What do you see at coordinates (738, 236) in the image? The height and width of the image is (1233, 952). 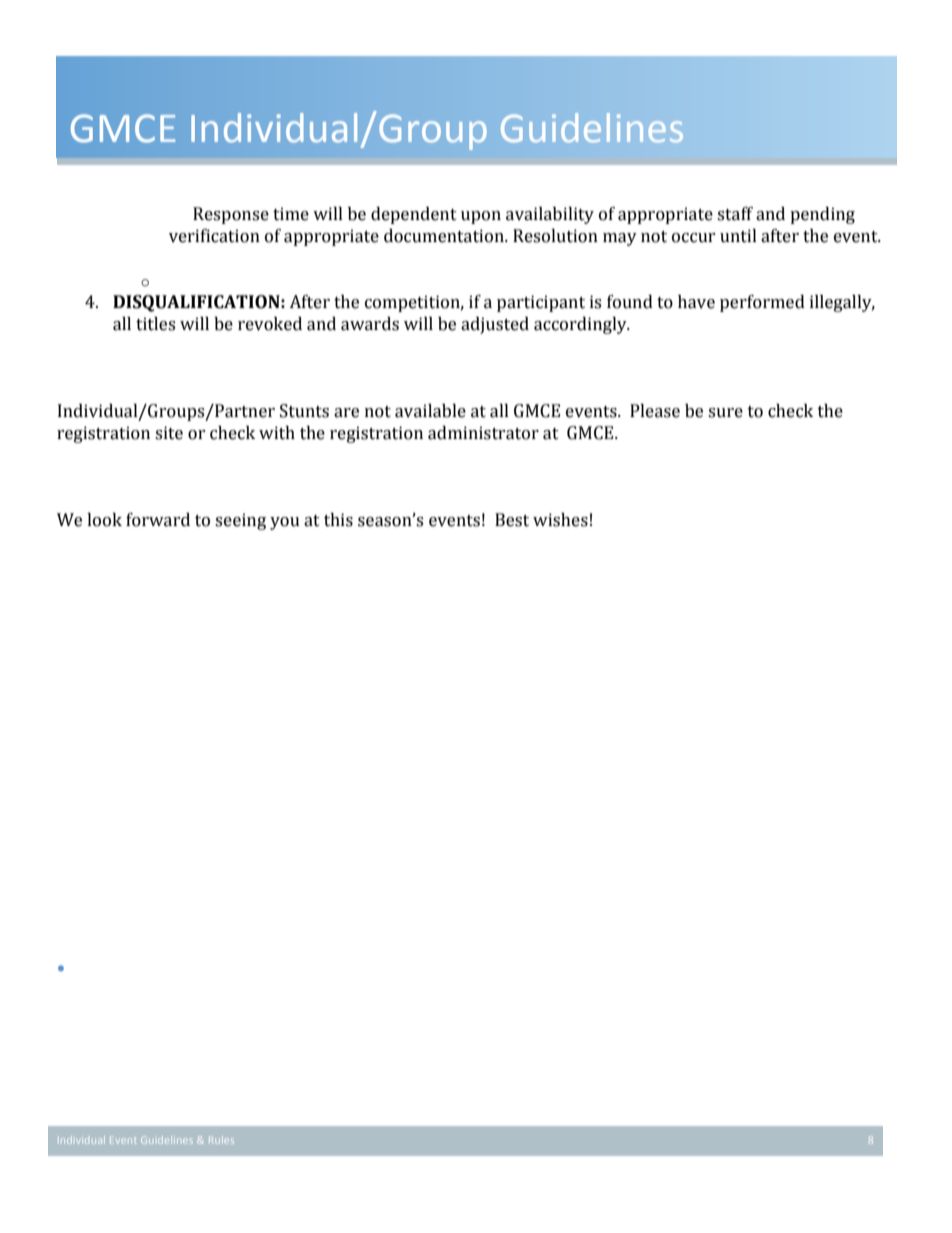 I see `until` at bounding box center [738, 236].
